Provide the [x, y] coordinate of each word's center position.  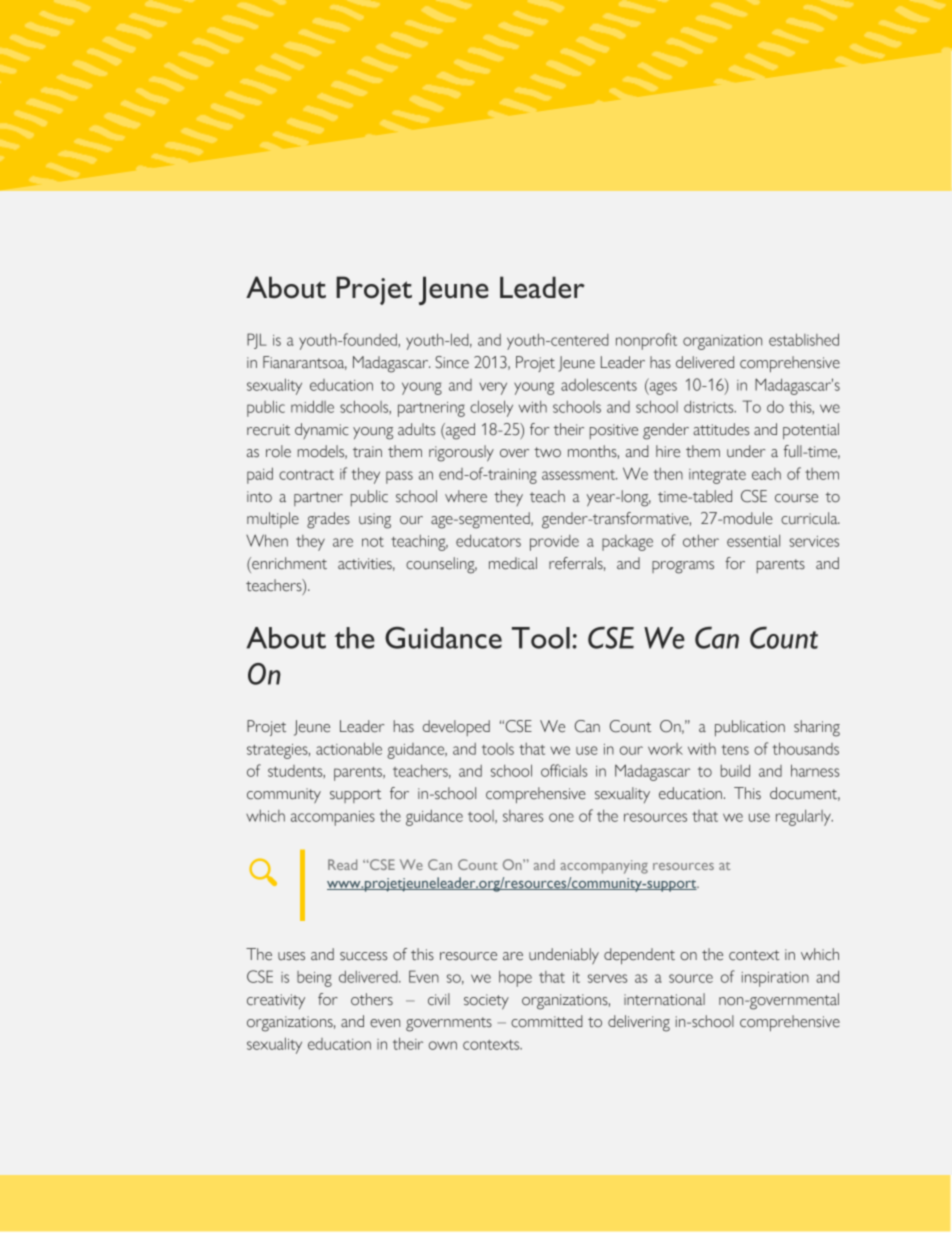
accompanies [333, 818]
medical [513, 563]
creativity [276, 1001]
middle [312, 406]
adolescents [599, 384]
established [804, 339]
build [735, 770]
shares [523, 816]
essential [753, 541]
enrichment [288, 563]
